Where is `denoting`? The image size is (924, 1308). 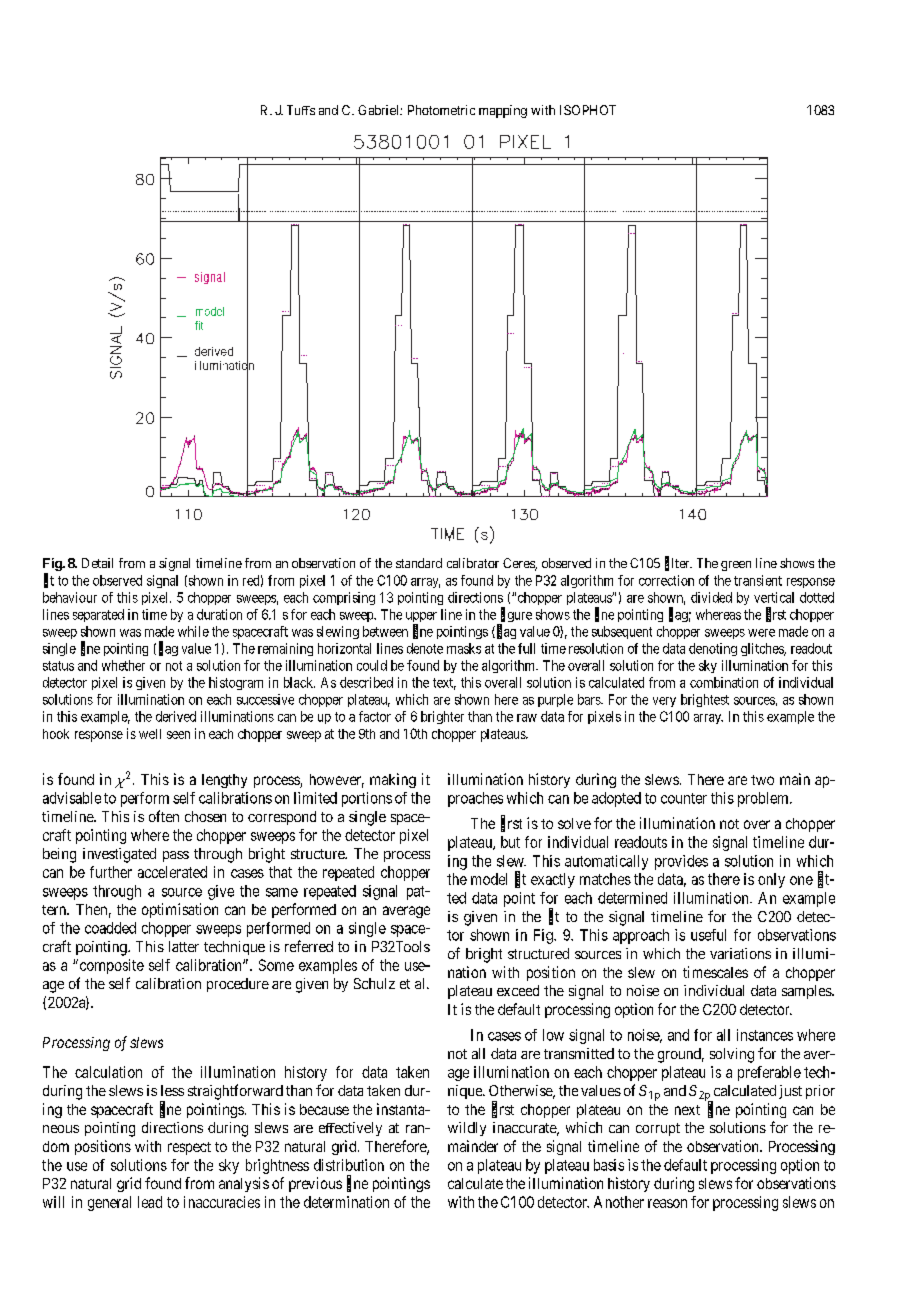 denoting is located at coordinates (713, 649).
